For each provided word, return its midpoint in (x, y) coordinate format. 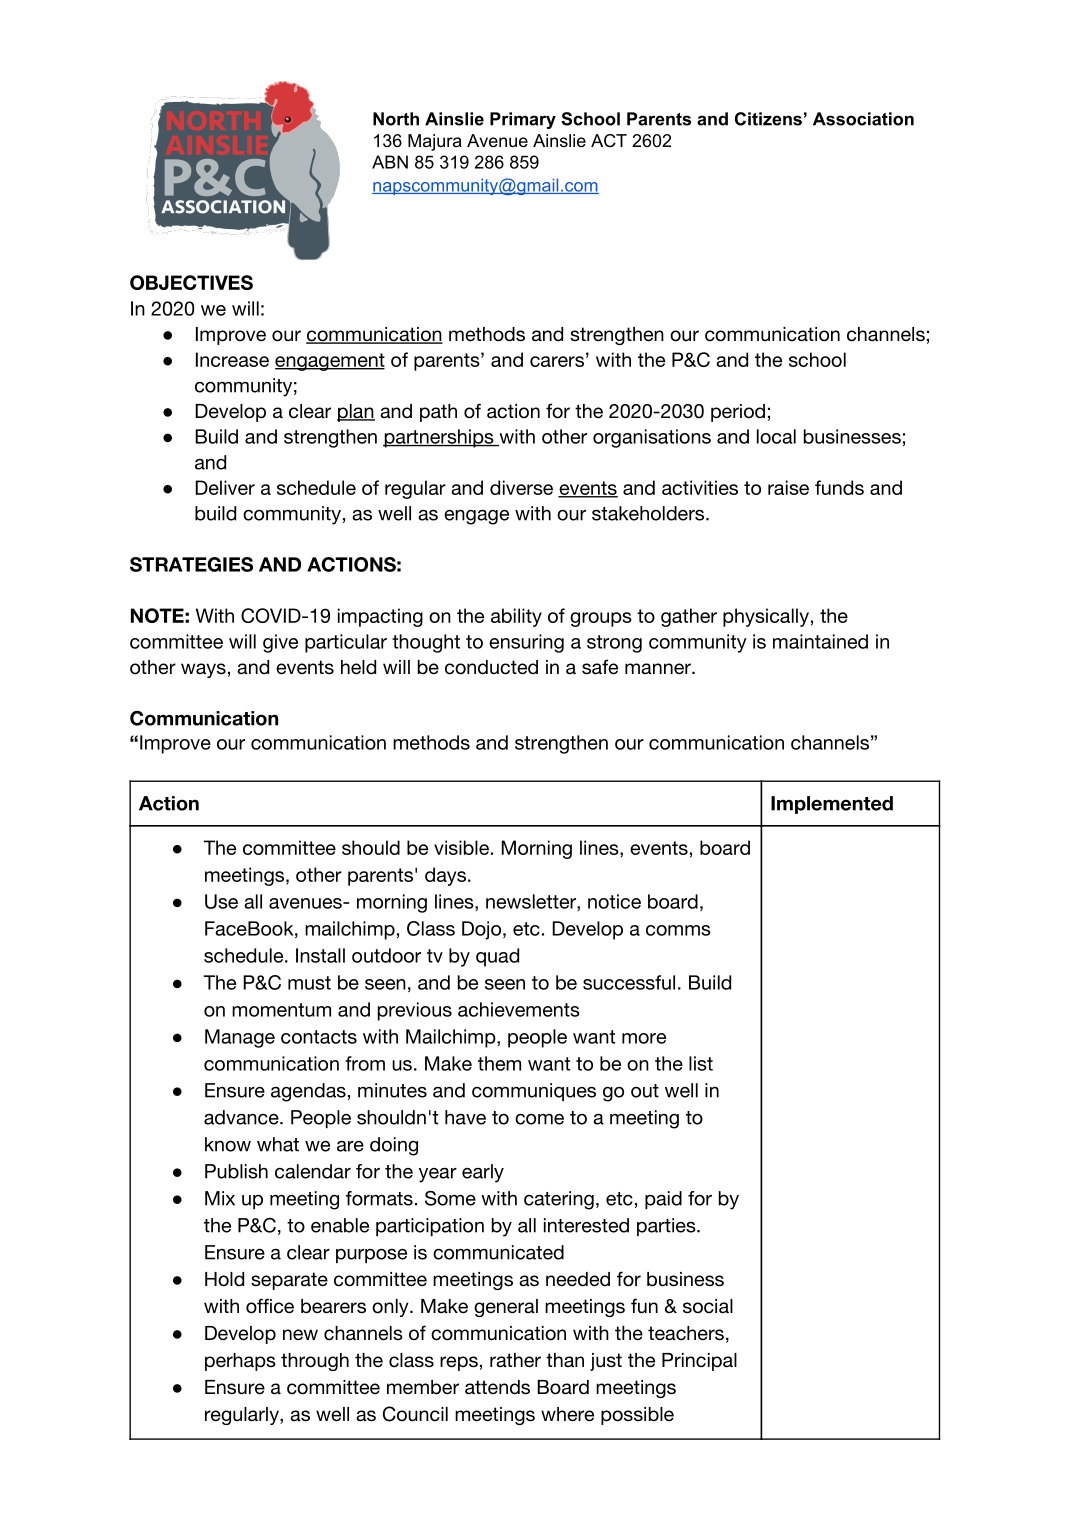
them (499, 1063)
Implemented (832, 805)
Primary (523, 120)
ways (203, 670)
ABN (390, 162)
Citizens (768, 119)
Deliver (225, 487)
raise (788, 487)
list (701, 1063)
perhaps (240, 1362)
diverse (521, 487)
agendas (308, 1092)
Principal (699, 1362)
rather (515, 1360)
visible (461, 847)
